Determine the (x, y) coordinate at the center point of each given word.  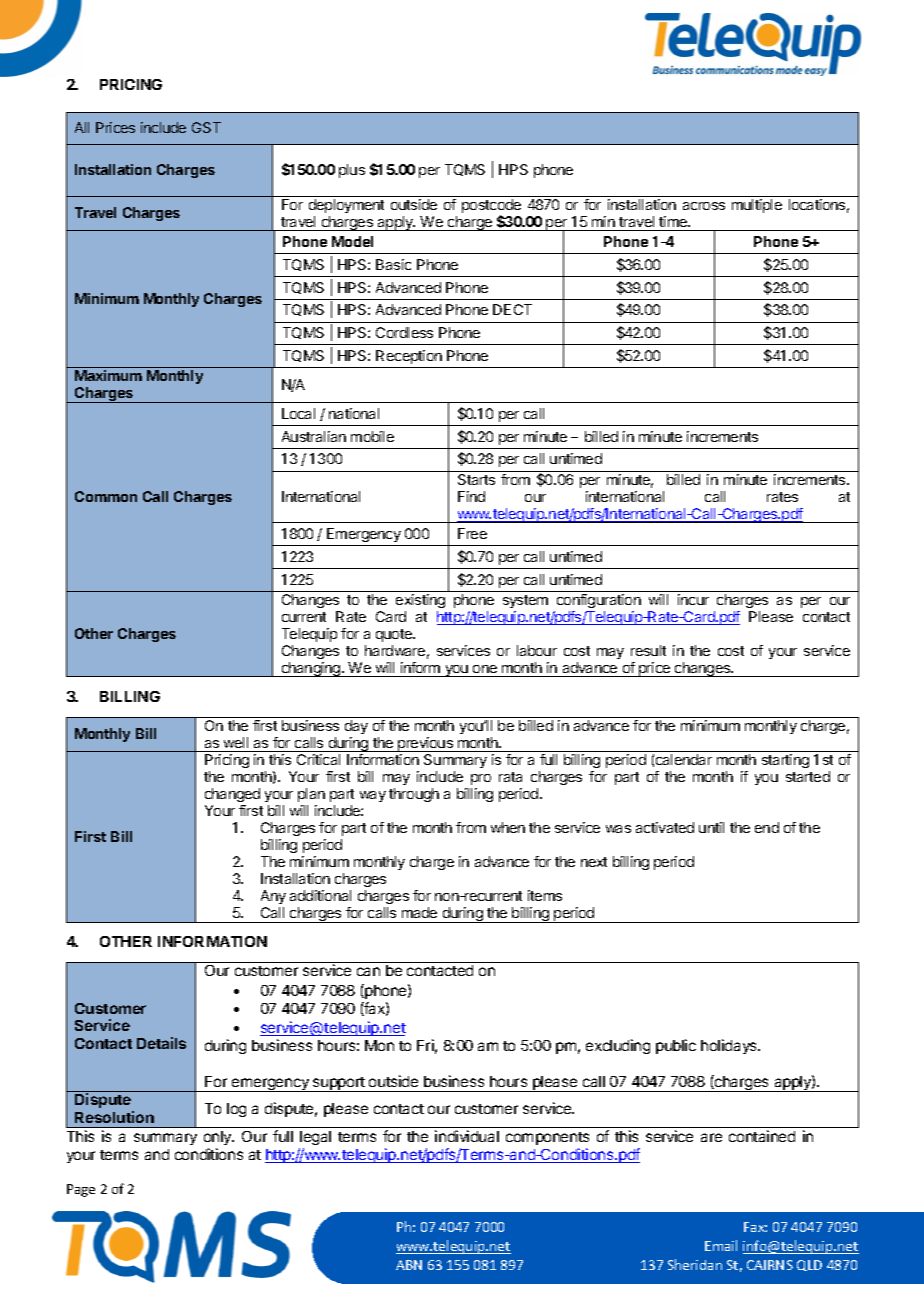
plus (352, 171)
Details (161, 1043)
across (704, 206)
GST (206, 127)
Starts (476, 479)
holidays (730, 1046)
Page (81, 1190)
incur (693, 599)
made (419, 912)
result (648, 650)
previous (425, 744)
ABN (409, 1265)
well (236, 742)
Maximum (108, 375)
